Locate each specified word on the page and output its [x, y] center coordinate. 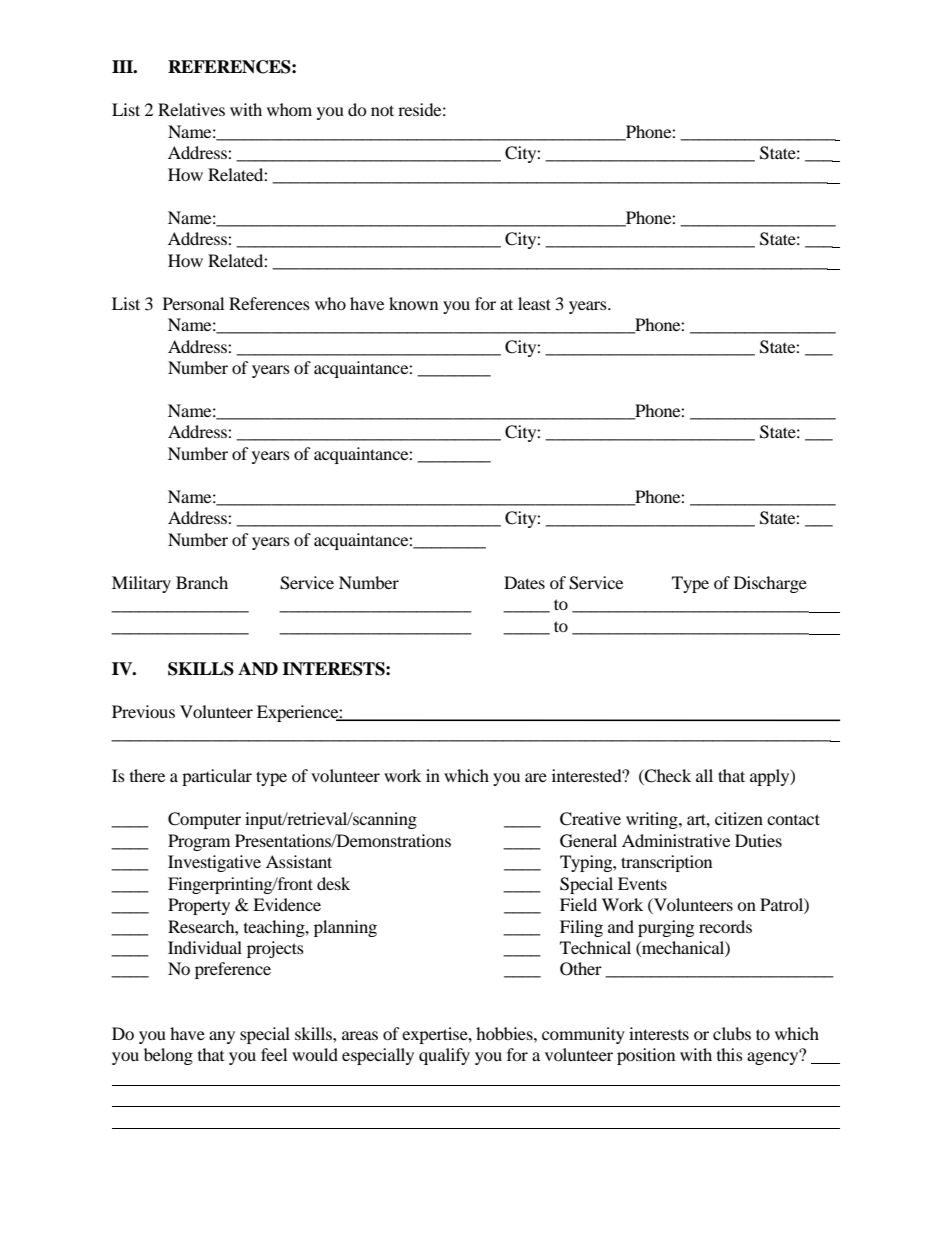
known [413, 303]
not [382, 110]
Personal [193, 303]
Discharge [770, 584]
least [534, 303]
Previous [143, 711]
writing [653, 820]
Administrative [676, 840]
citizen [739, 818]
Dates [524, 582]
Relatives [191, 109]
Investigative [214, 863]
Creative [590, 819]
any [222, 1037]
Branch [202, 582]
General [588, 841]
